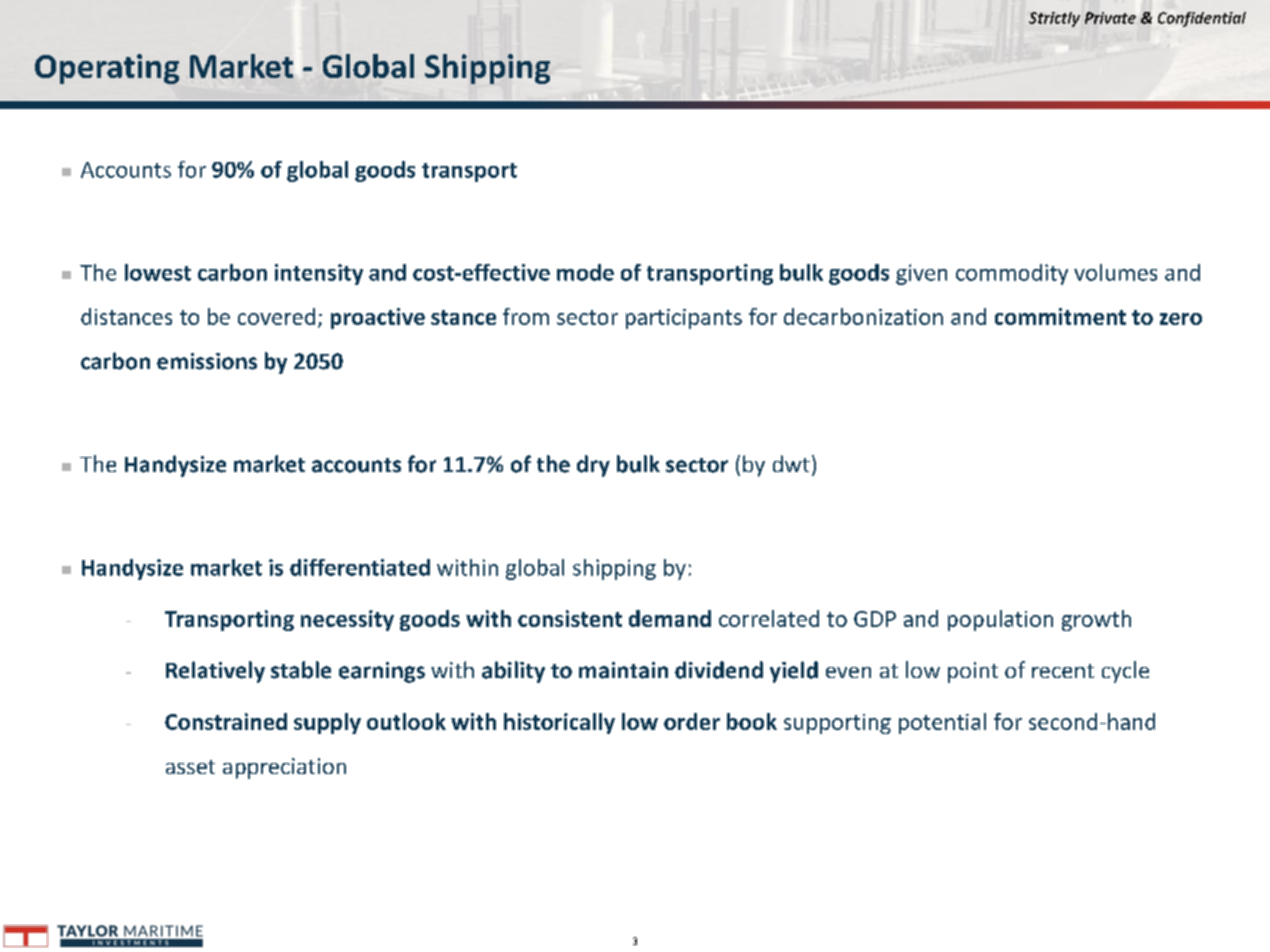  Describe the element at coordinates (593, 466) in the image. I see `dry` at that location.
